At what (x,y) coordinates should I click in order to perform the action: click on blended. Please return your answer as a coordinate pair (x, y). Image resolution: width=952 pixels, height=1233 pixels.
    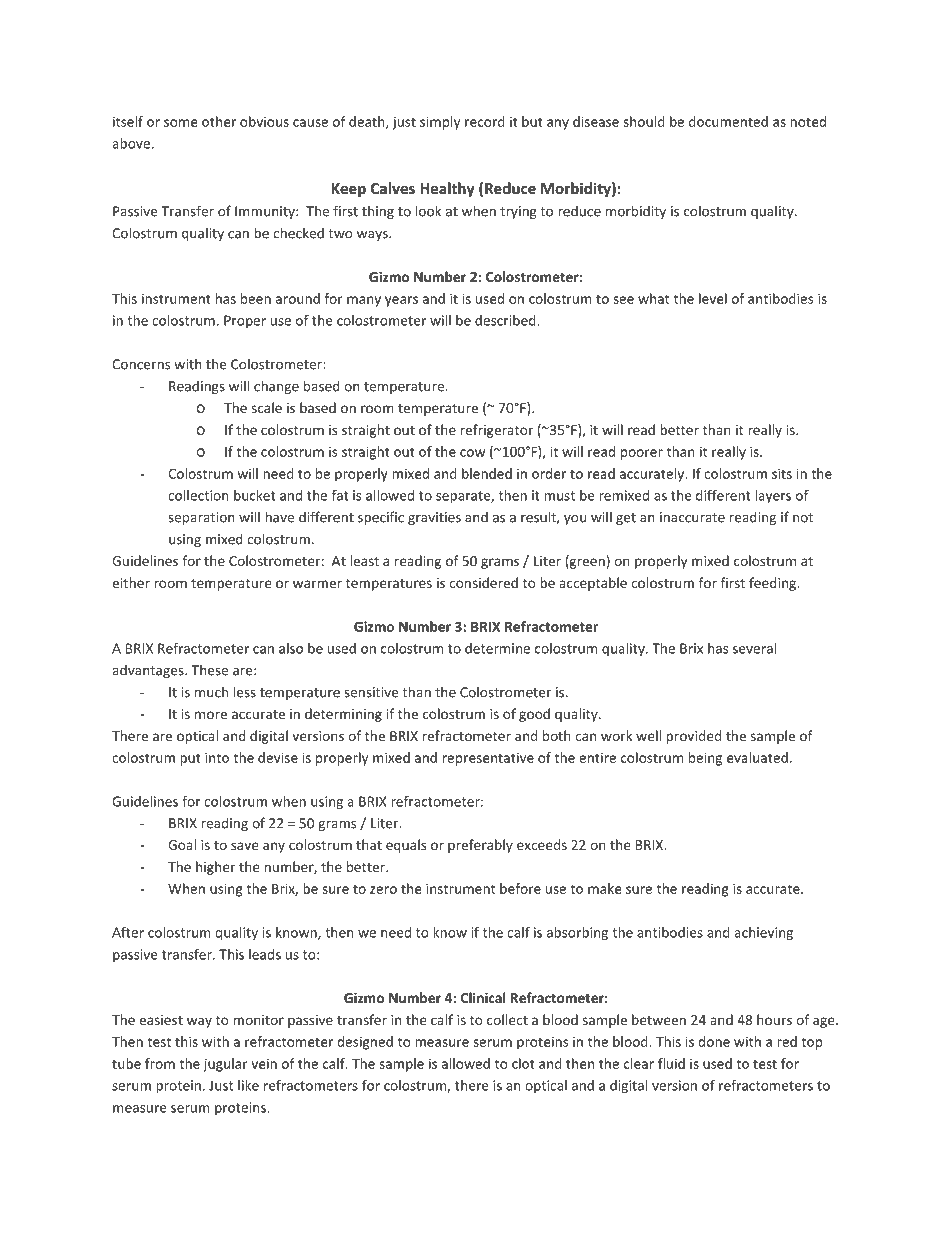
    Looking at the image, I should click on (487, 473).
